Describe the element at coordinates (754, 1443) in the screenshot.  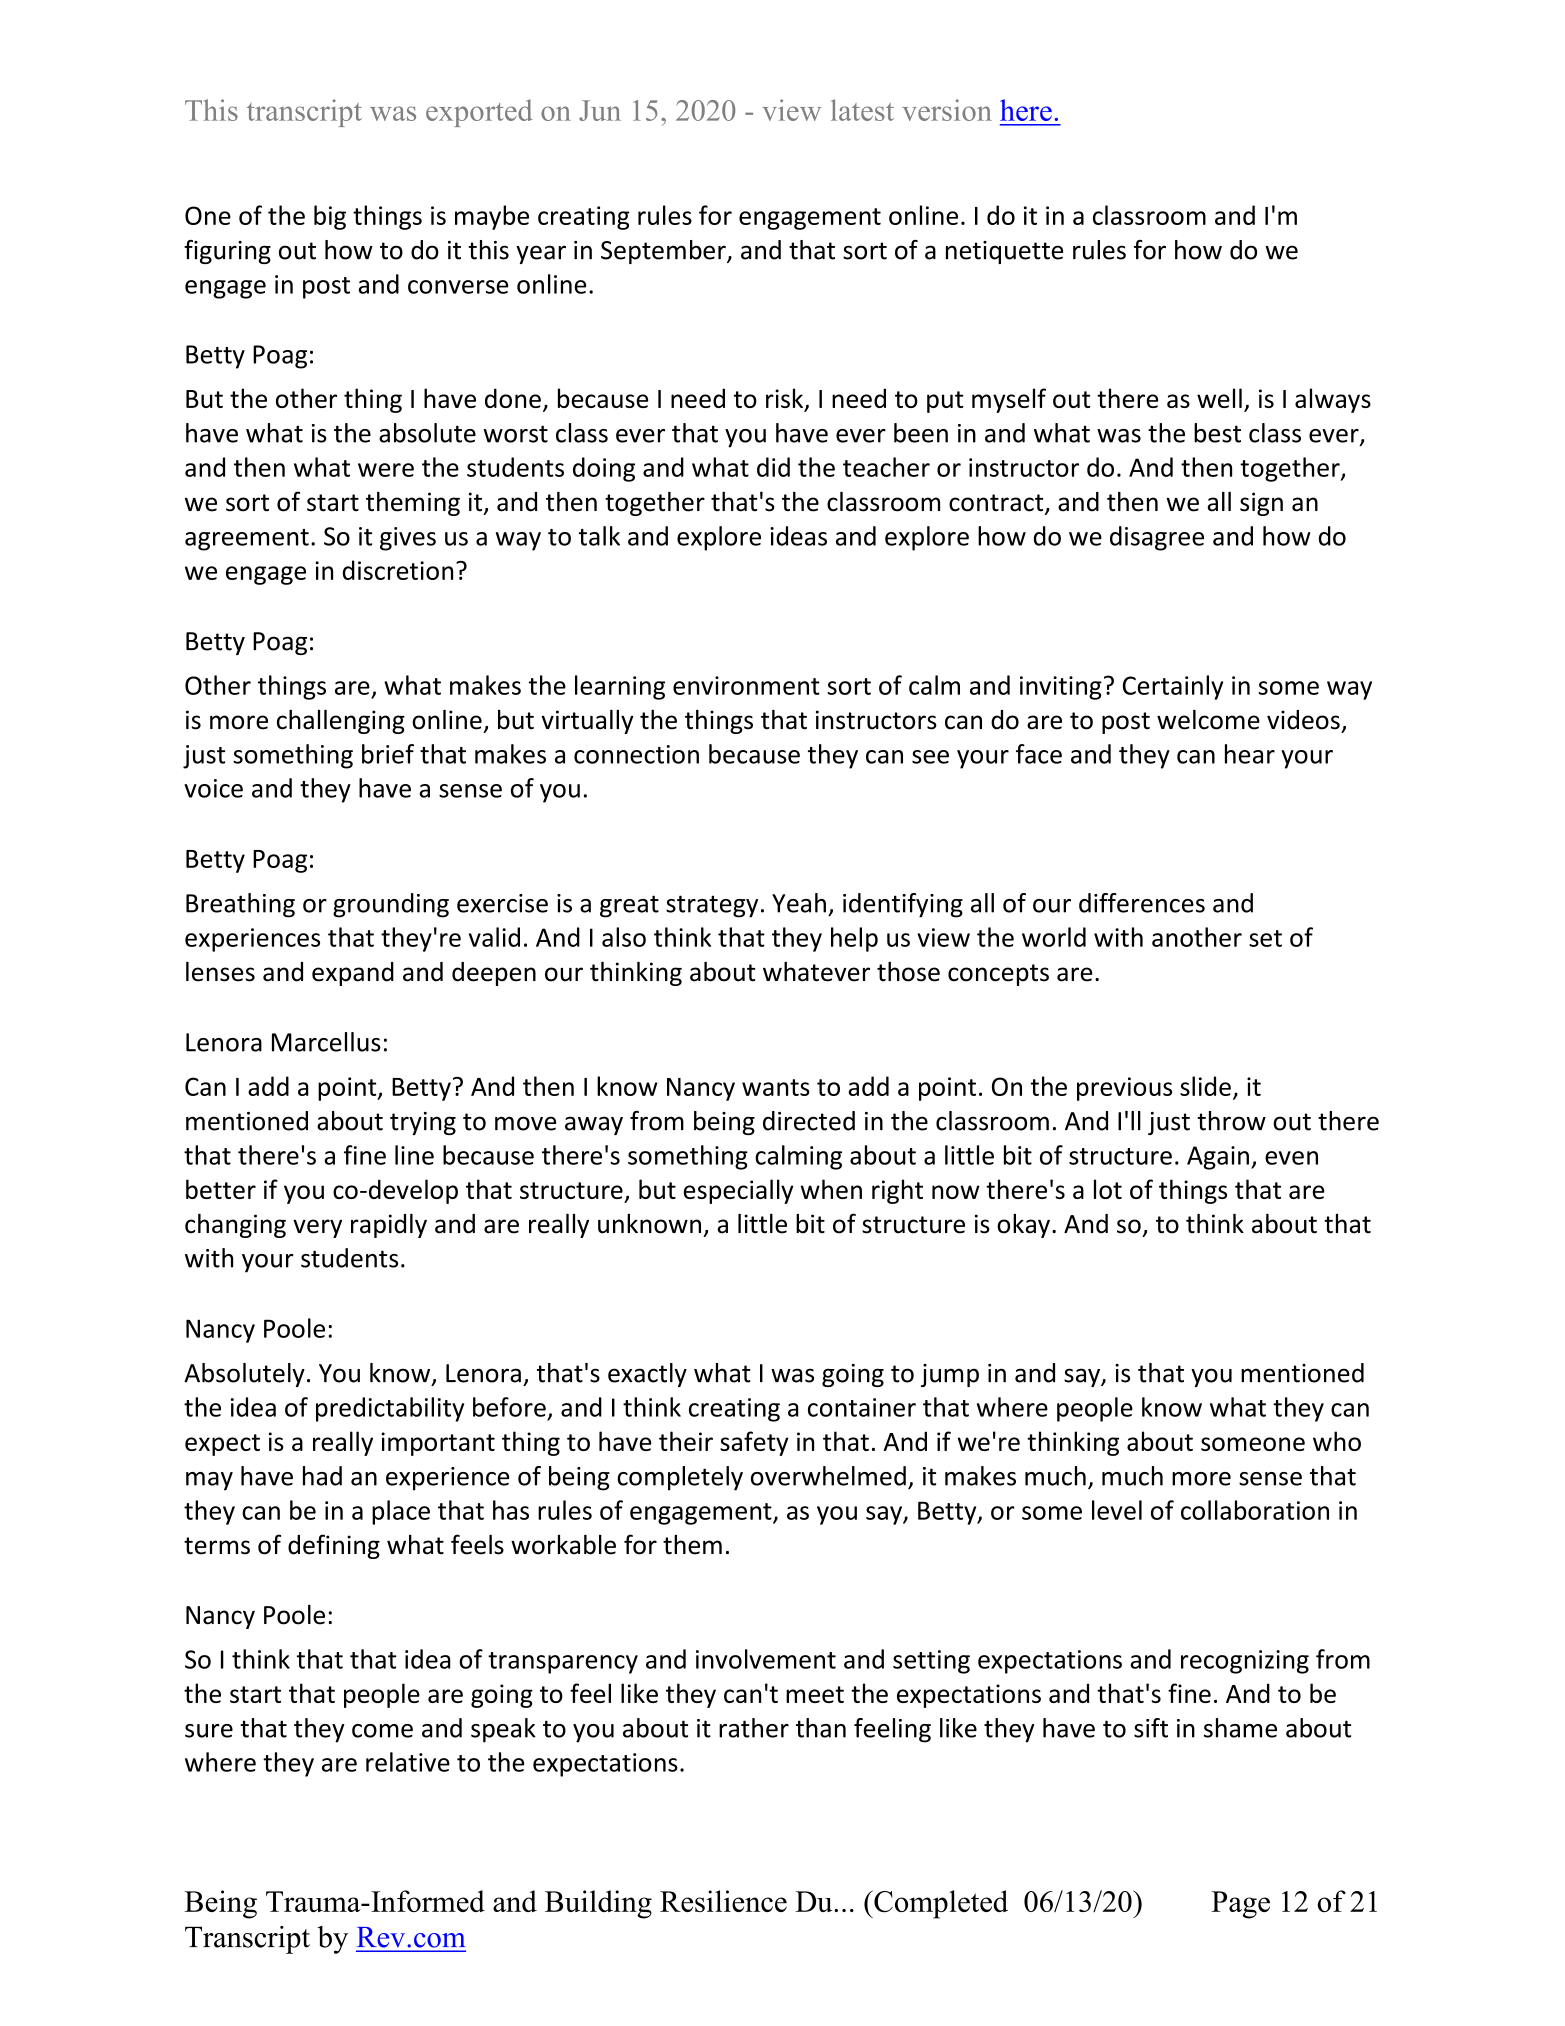
I see `safety` at that location.
